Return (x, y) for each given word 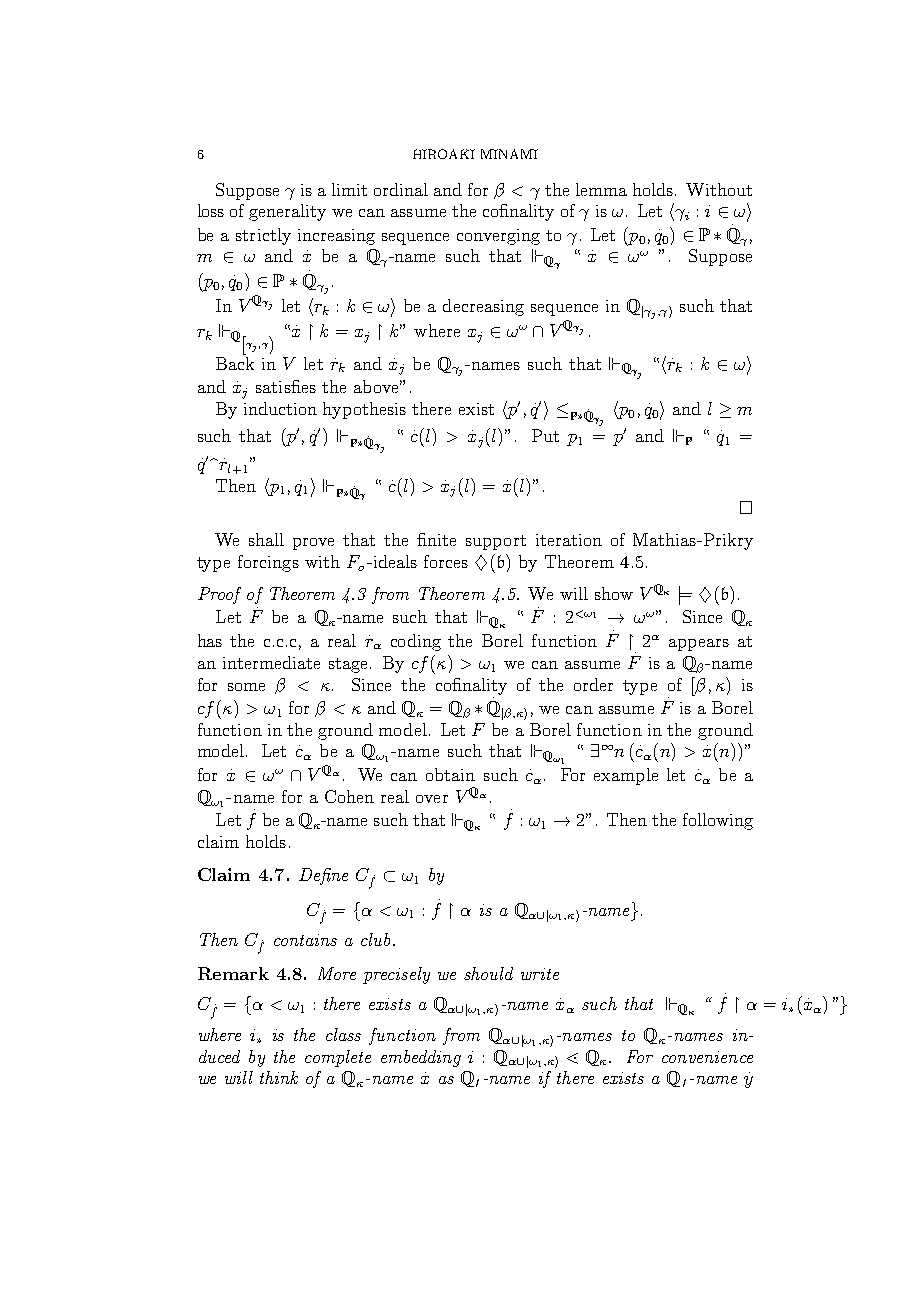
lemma (601, 189)
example (626, 776)
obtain (450, 774)
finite (436, 539)
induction (280, 408)
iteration (569, 540)
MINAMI (509, 154)
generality (287, 212)
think (279, 1077)
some (246, 687)
